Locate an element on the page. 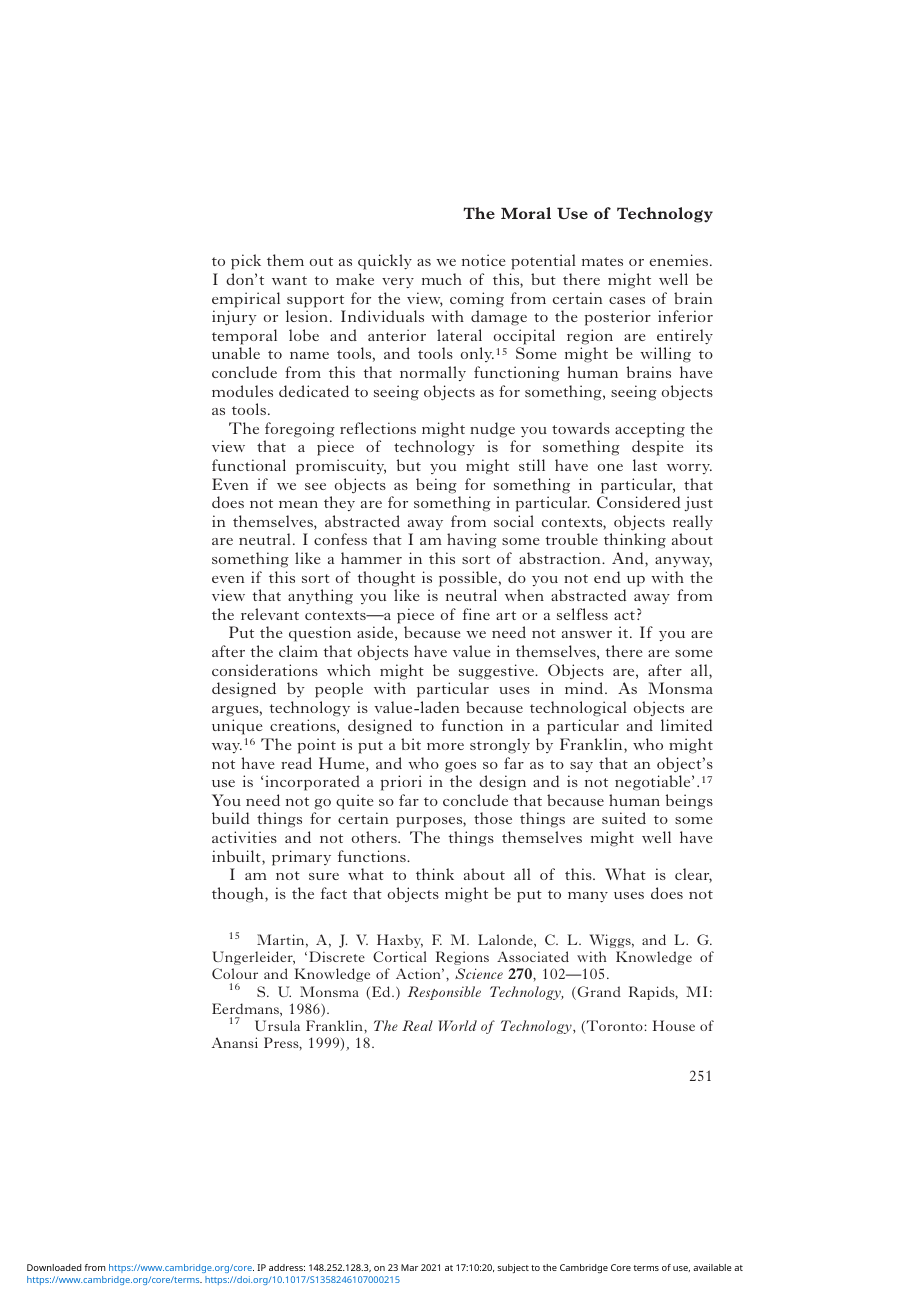  limited is located at coordinates (687, 725).
